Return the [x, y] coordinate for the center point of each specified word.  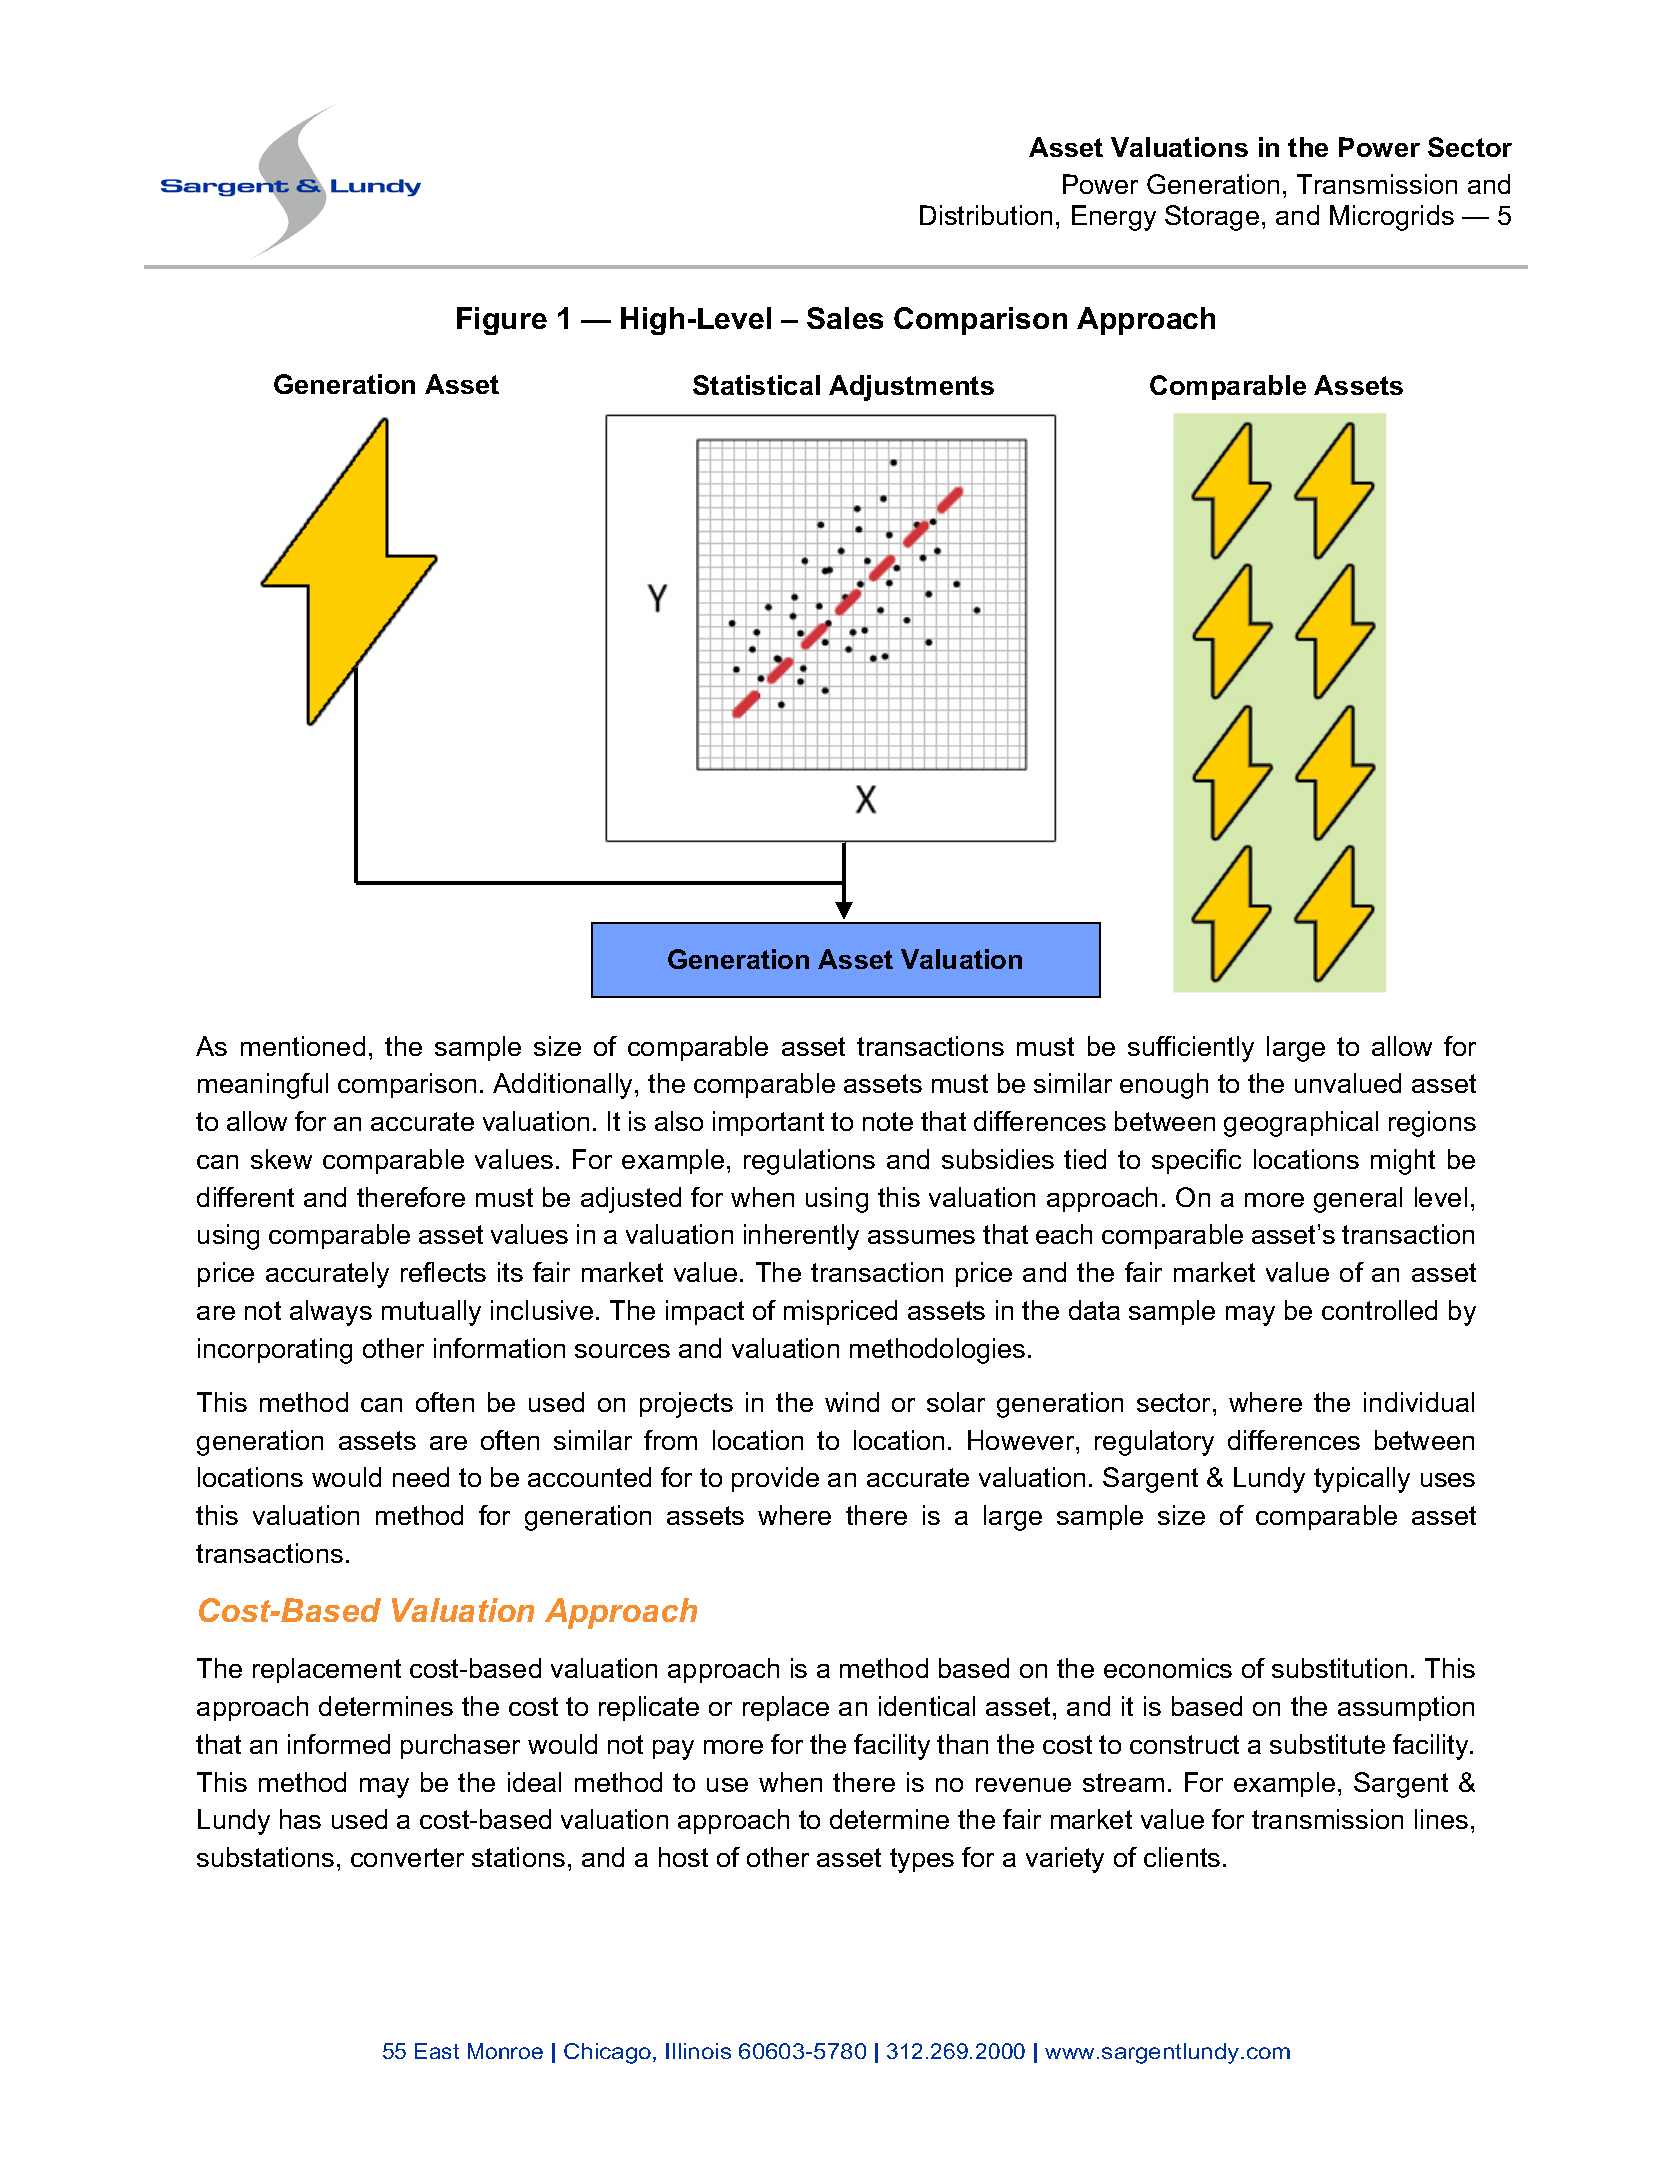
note [888, 1121]
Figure [502, 321]
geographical [1301, 1124]
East [437, 2051]
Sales [845, 318]
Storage [1212, 218]
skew [281, 1159]
